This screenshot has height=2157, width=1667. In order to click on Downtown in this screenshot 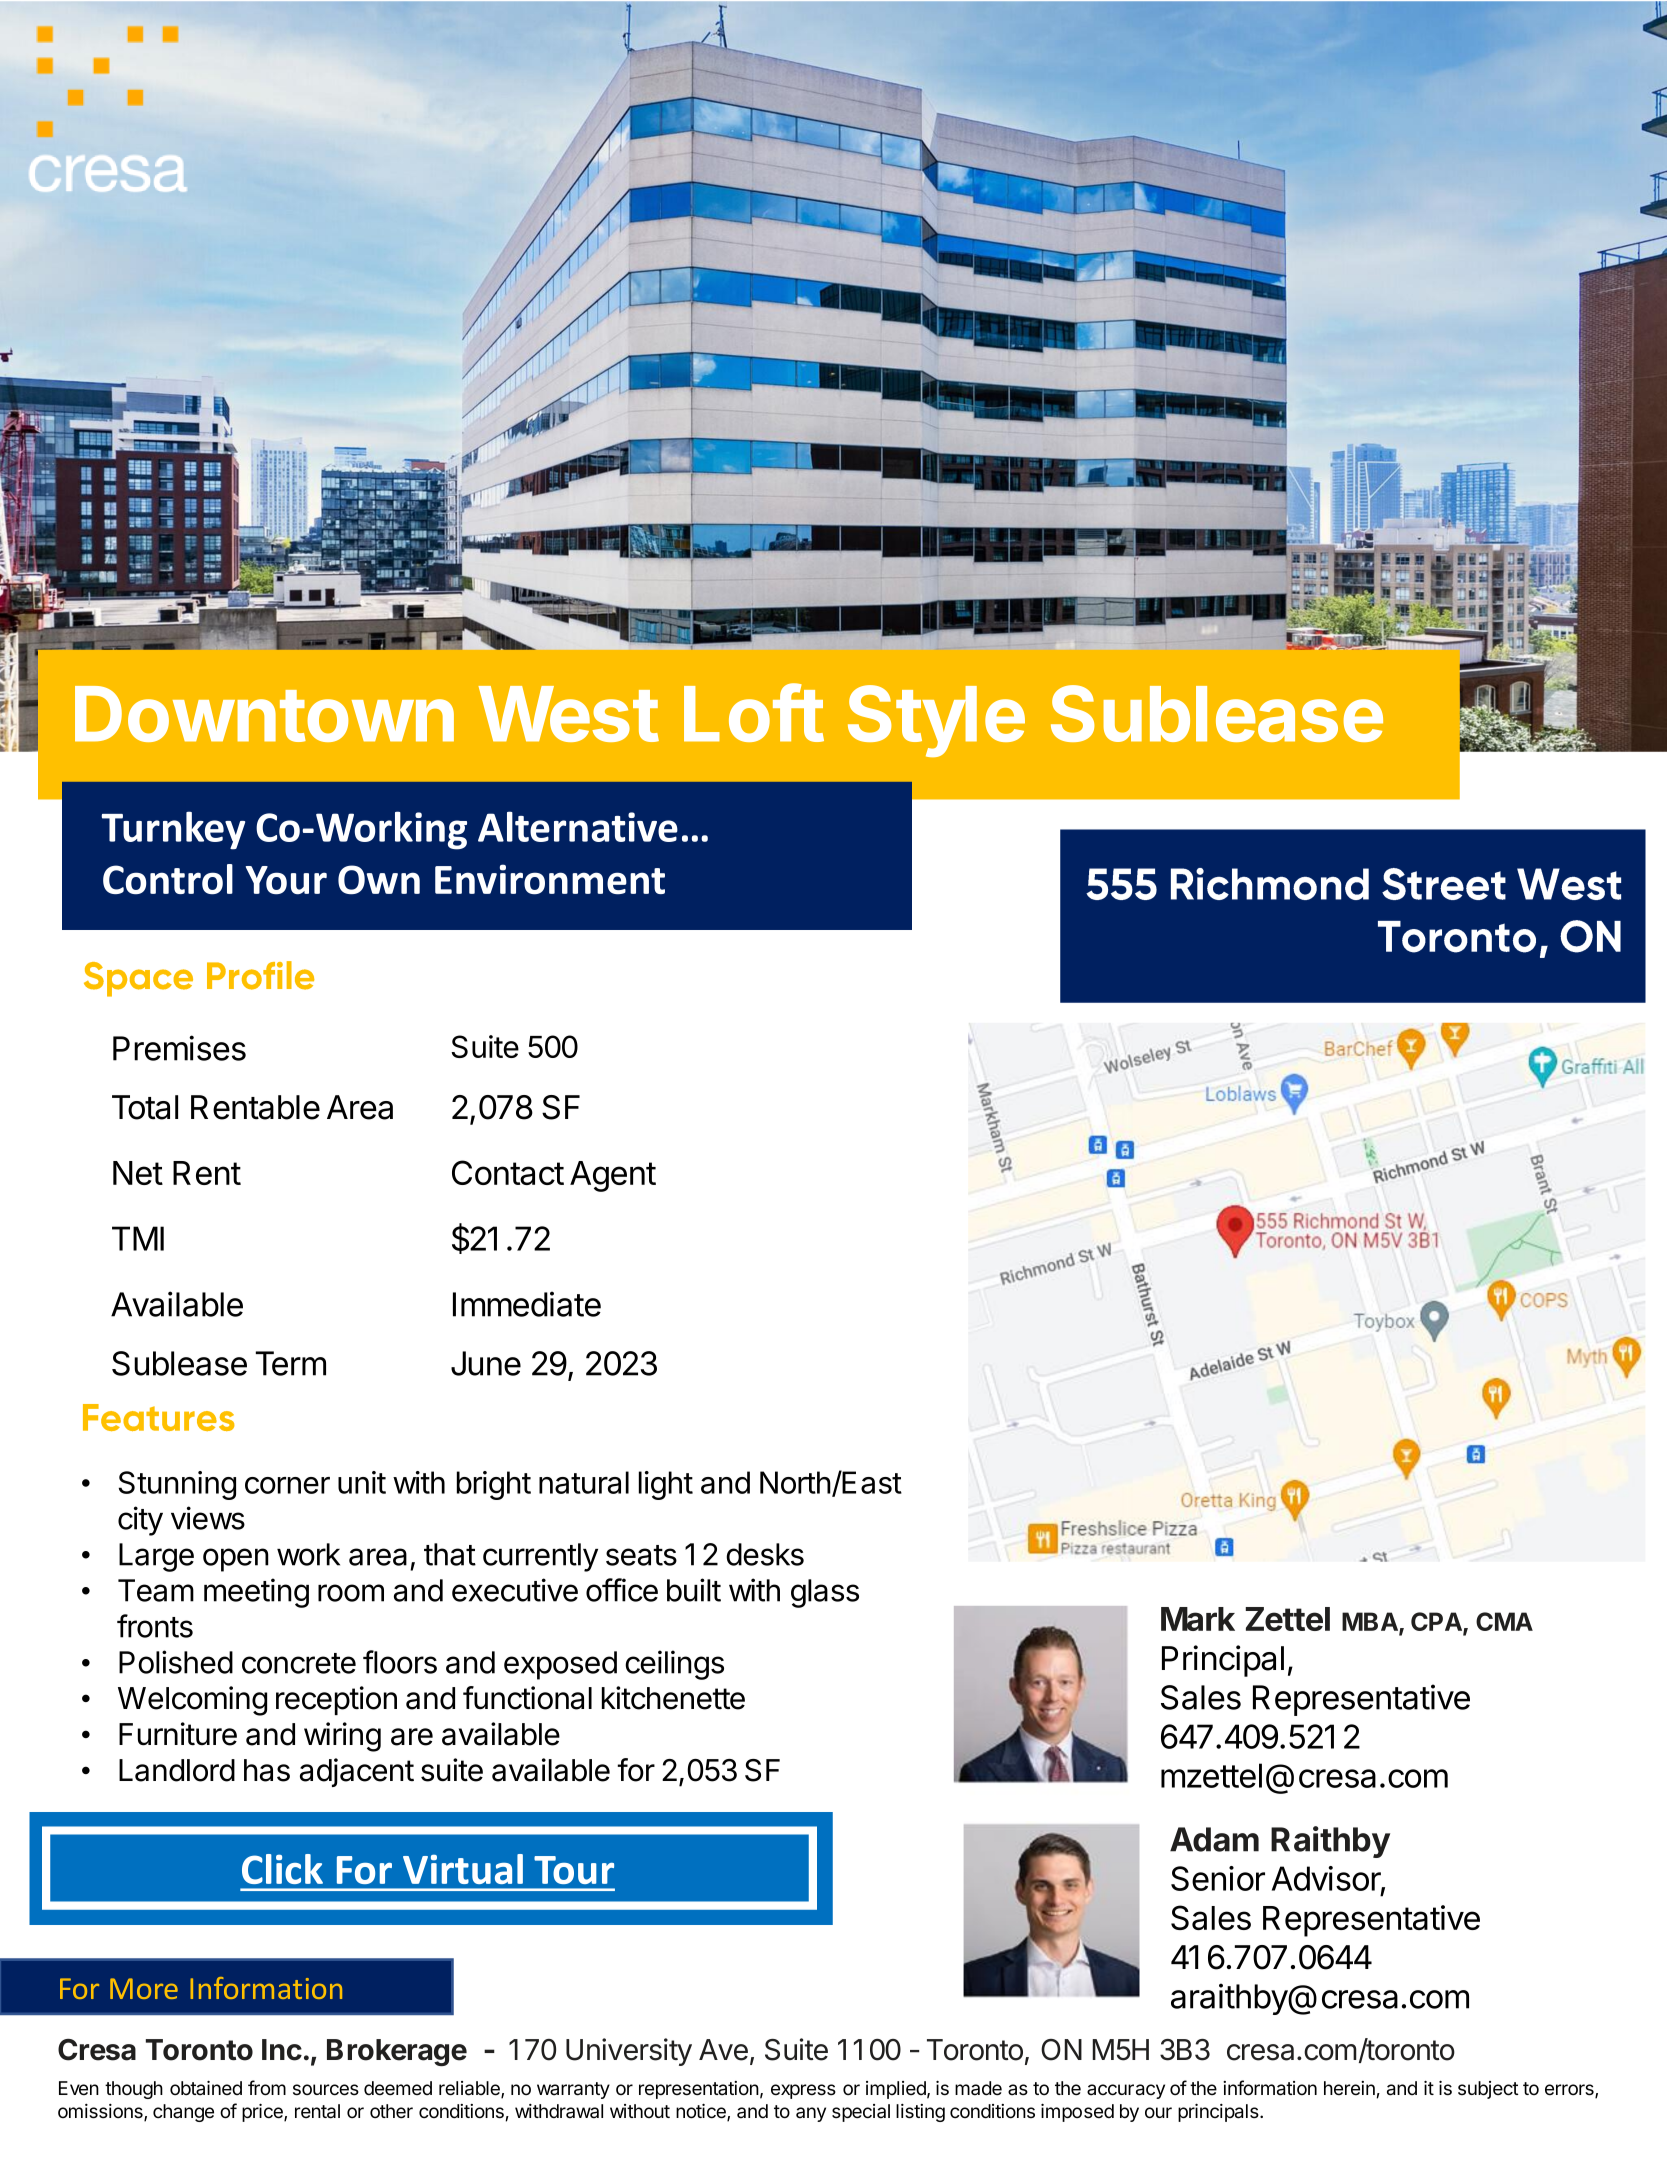, I will do `click(264, 714)`.
